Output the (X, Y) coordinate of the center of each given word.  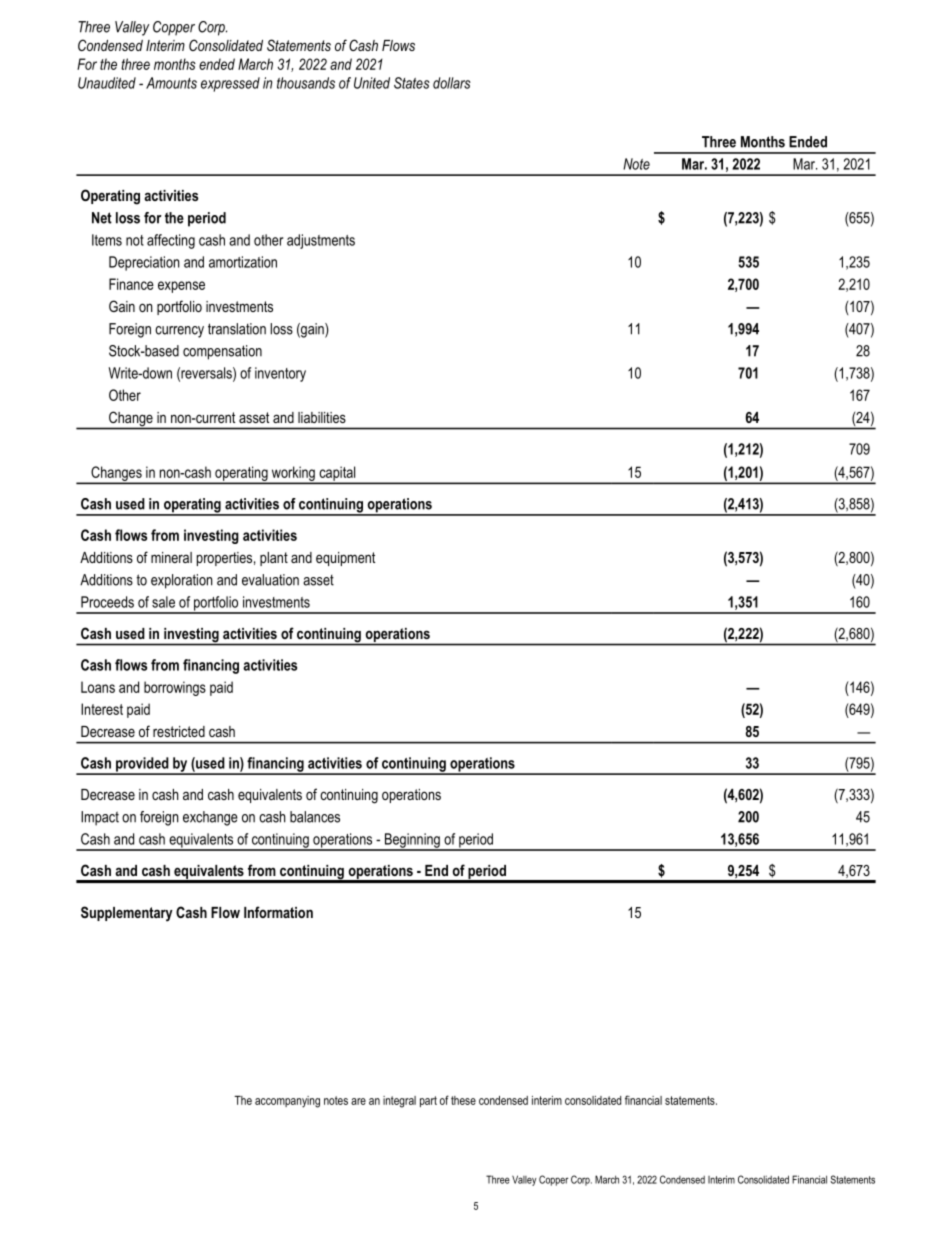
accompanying (287, 1102)
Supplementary (127, 914)
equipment (345, 559)
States (412, 83)
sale (163, 602)
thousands (306, 83)
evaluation (270, 580)
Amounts (171, 83)
